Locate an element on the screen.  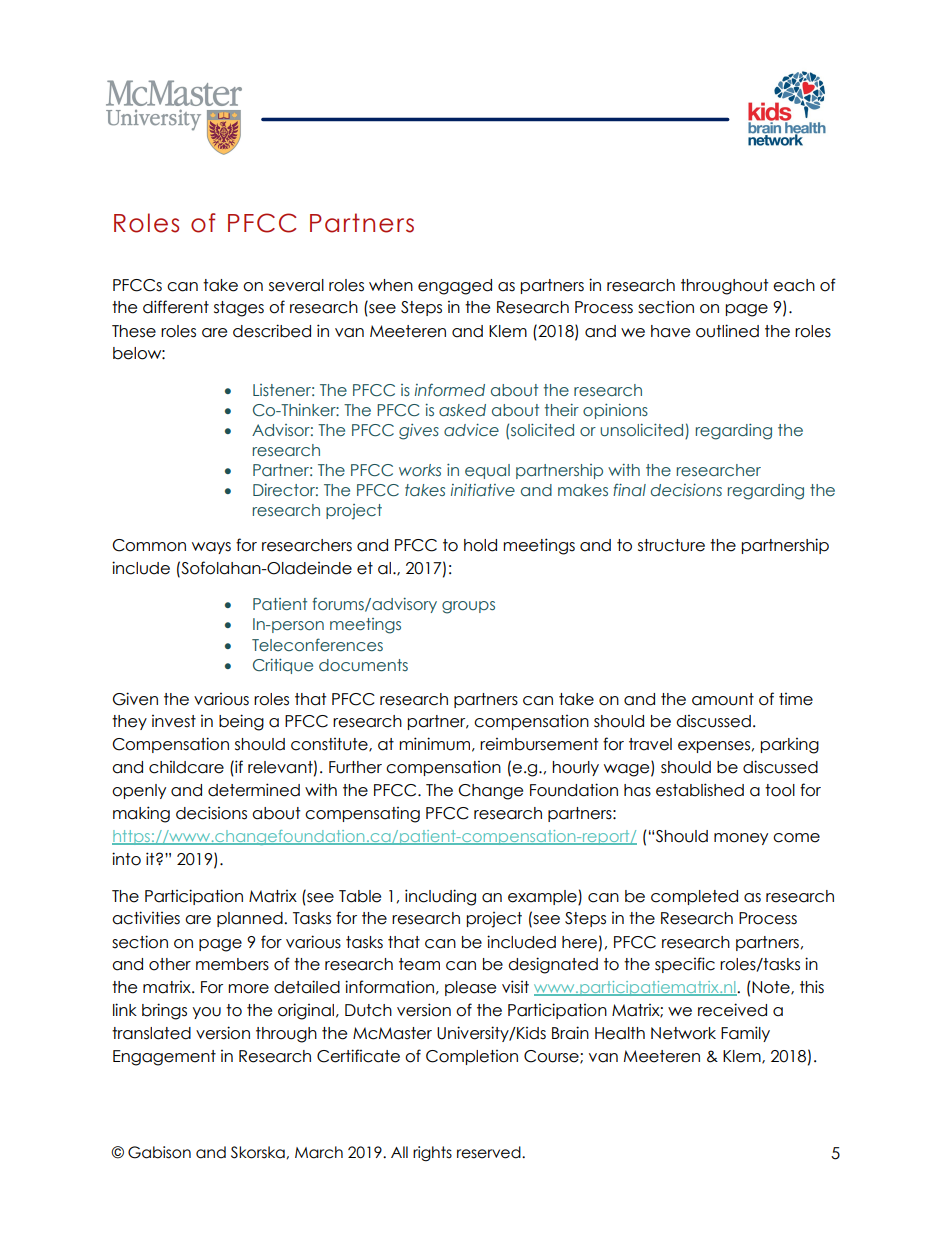
ways is located at coordinates (211, 548).
